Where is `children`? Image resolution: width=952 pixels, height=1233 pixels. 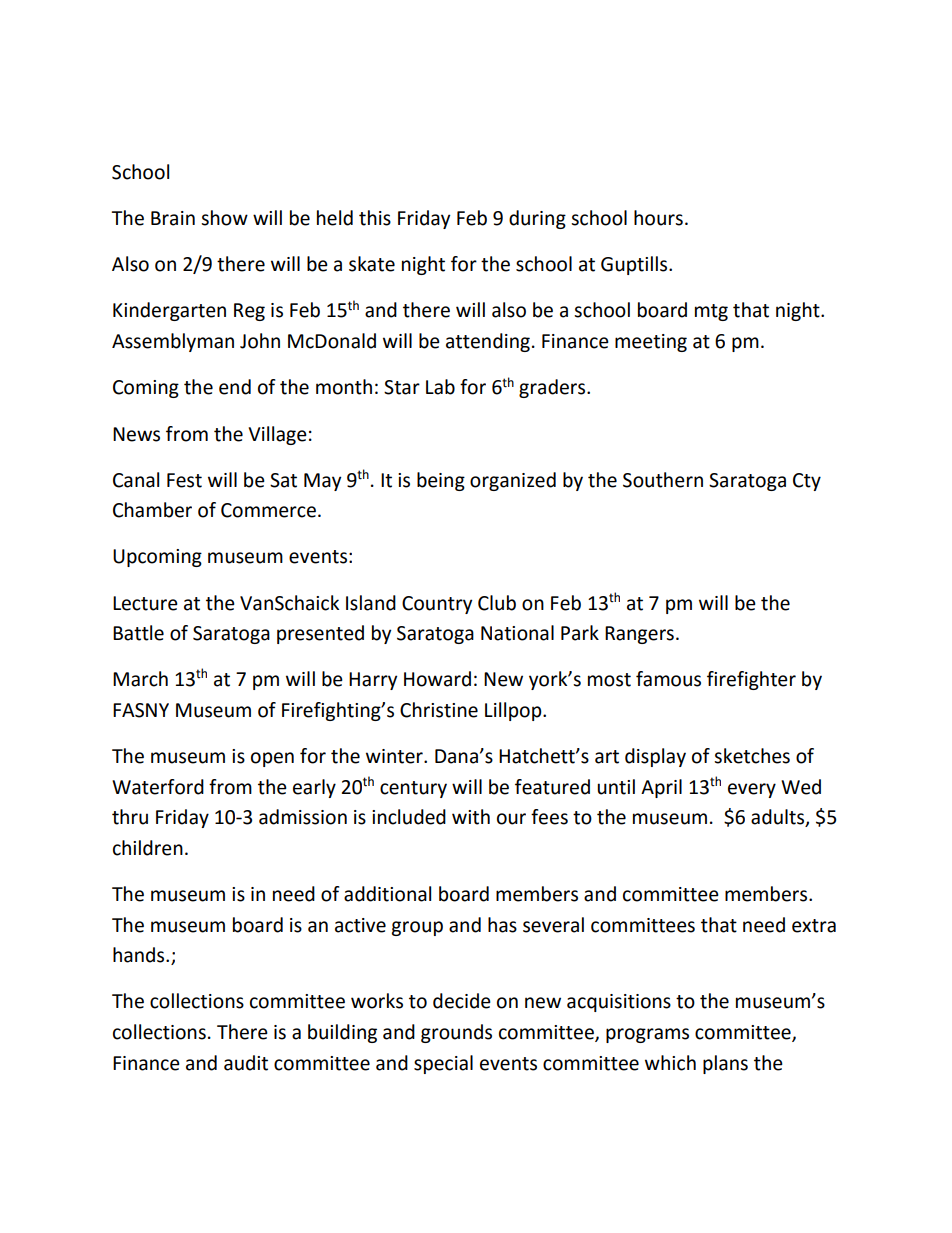 children is located at coordinates (148, 848).
